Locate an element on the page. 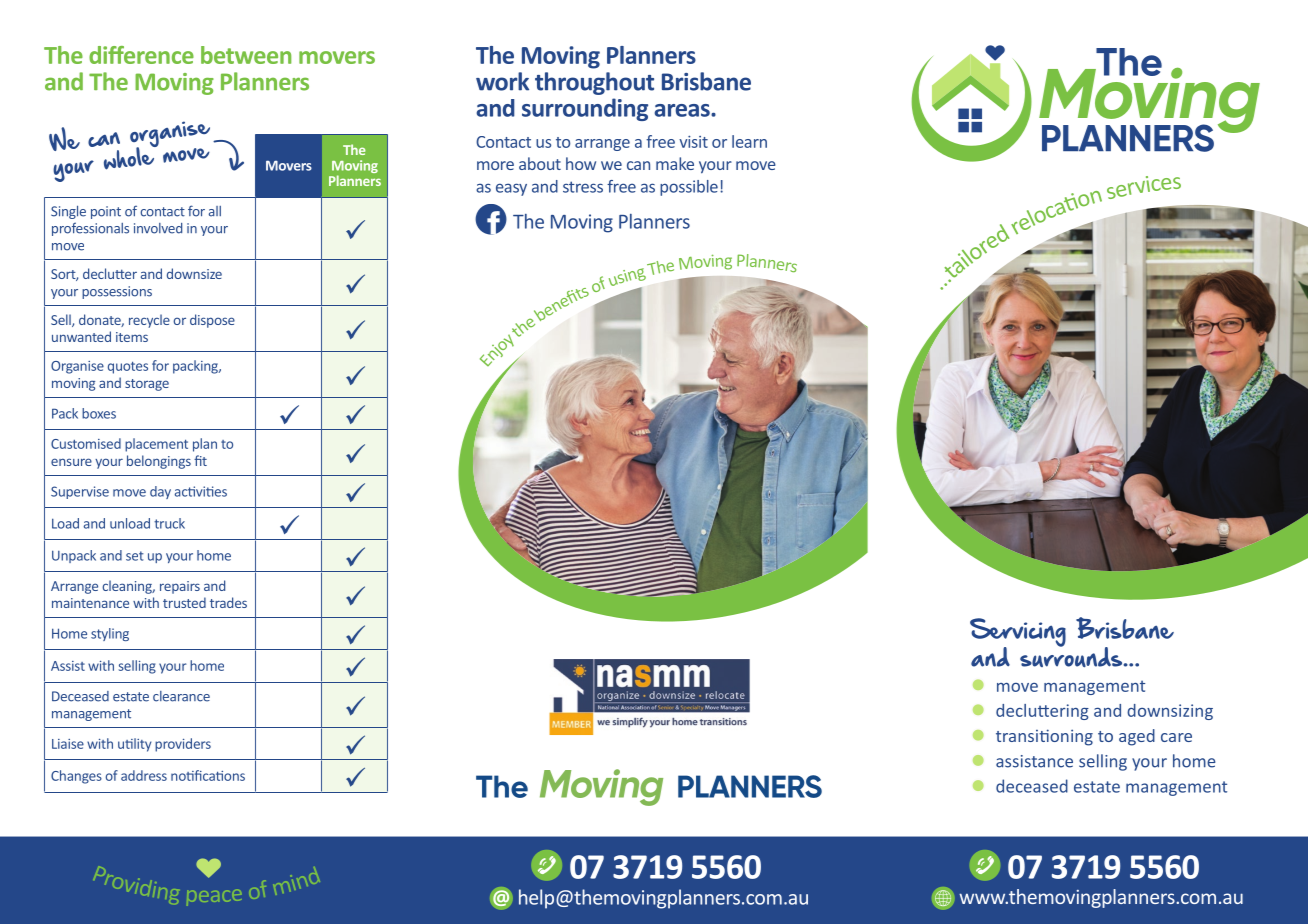  between is located at coordinates (246, 55).
